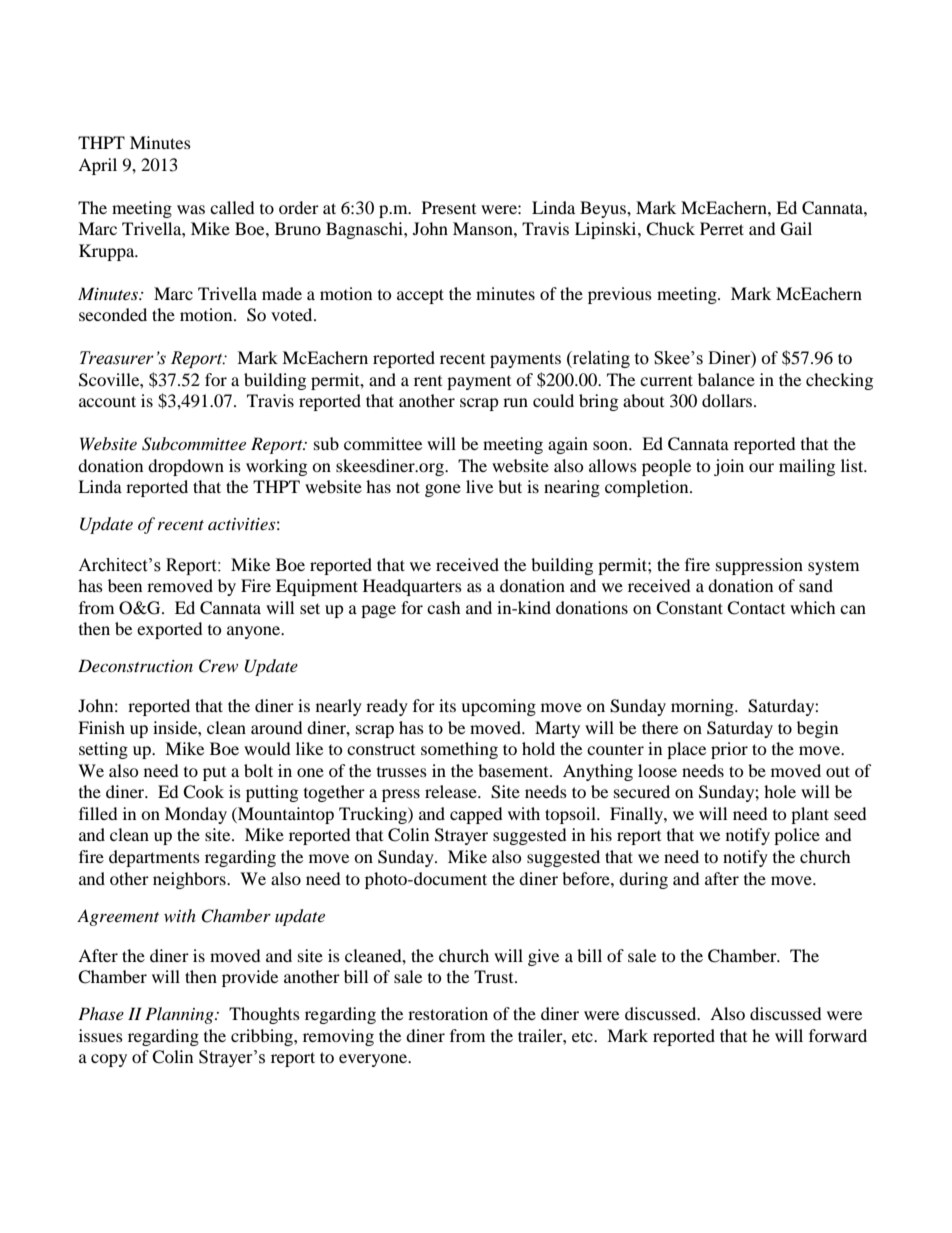 The width and height of the image is (952, 1233). What do you see at coordinates (180, 1015) in the image?
I see `Planning` at bounding box center [180, 1015].
